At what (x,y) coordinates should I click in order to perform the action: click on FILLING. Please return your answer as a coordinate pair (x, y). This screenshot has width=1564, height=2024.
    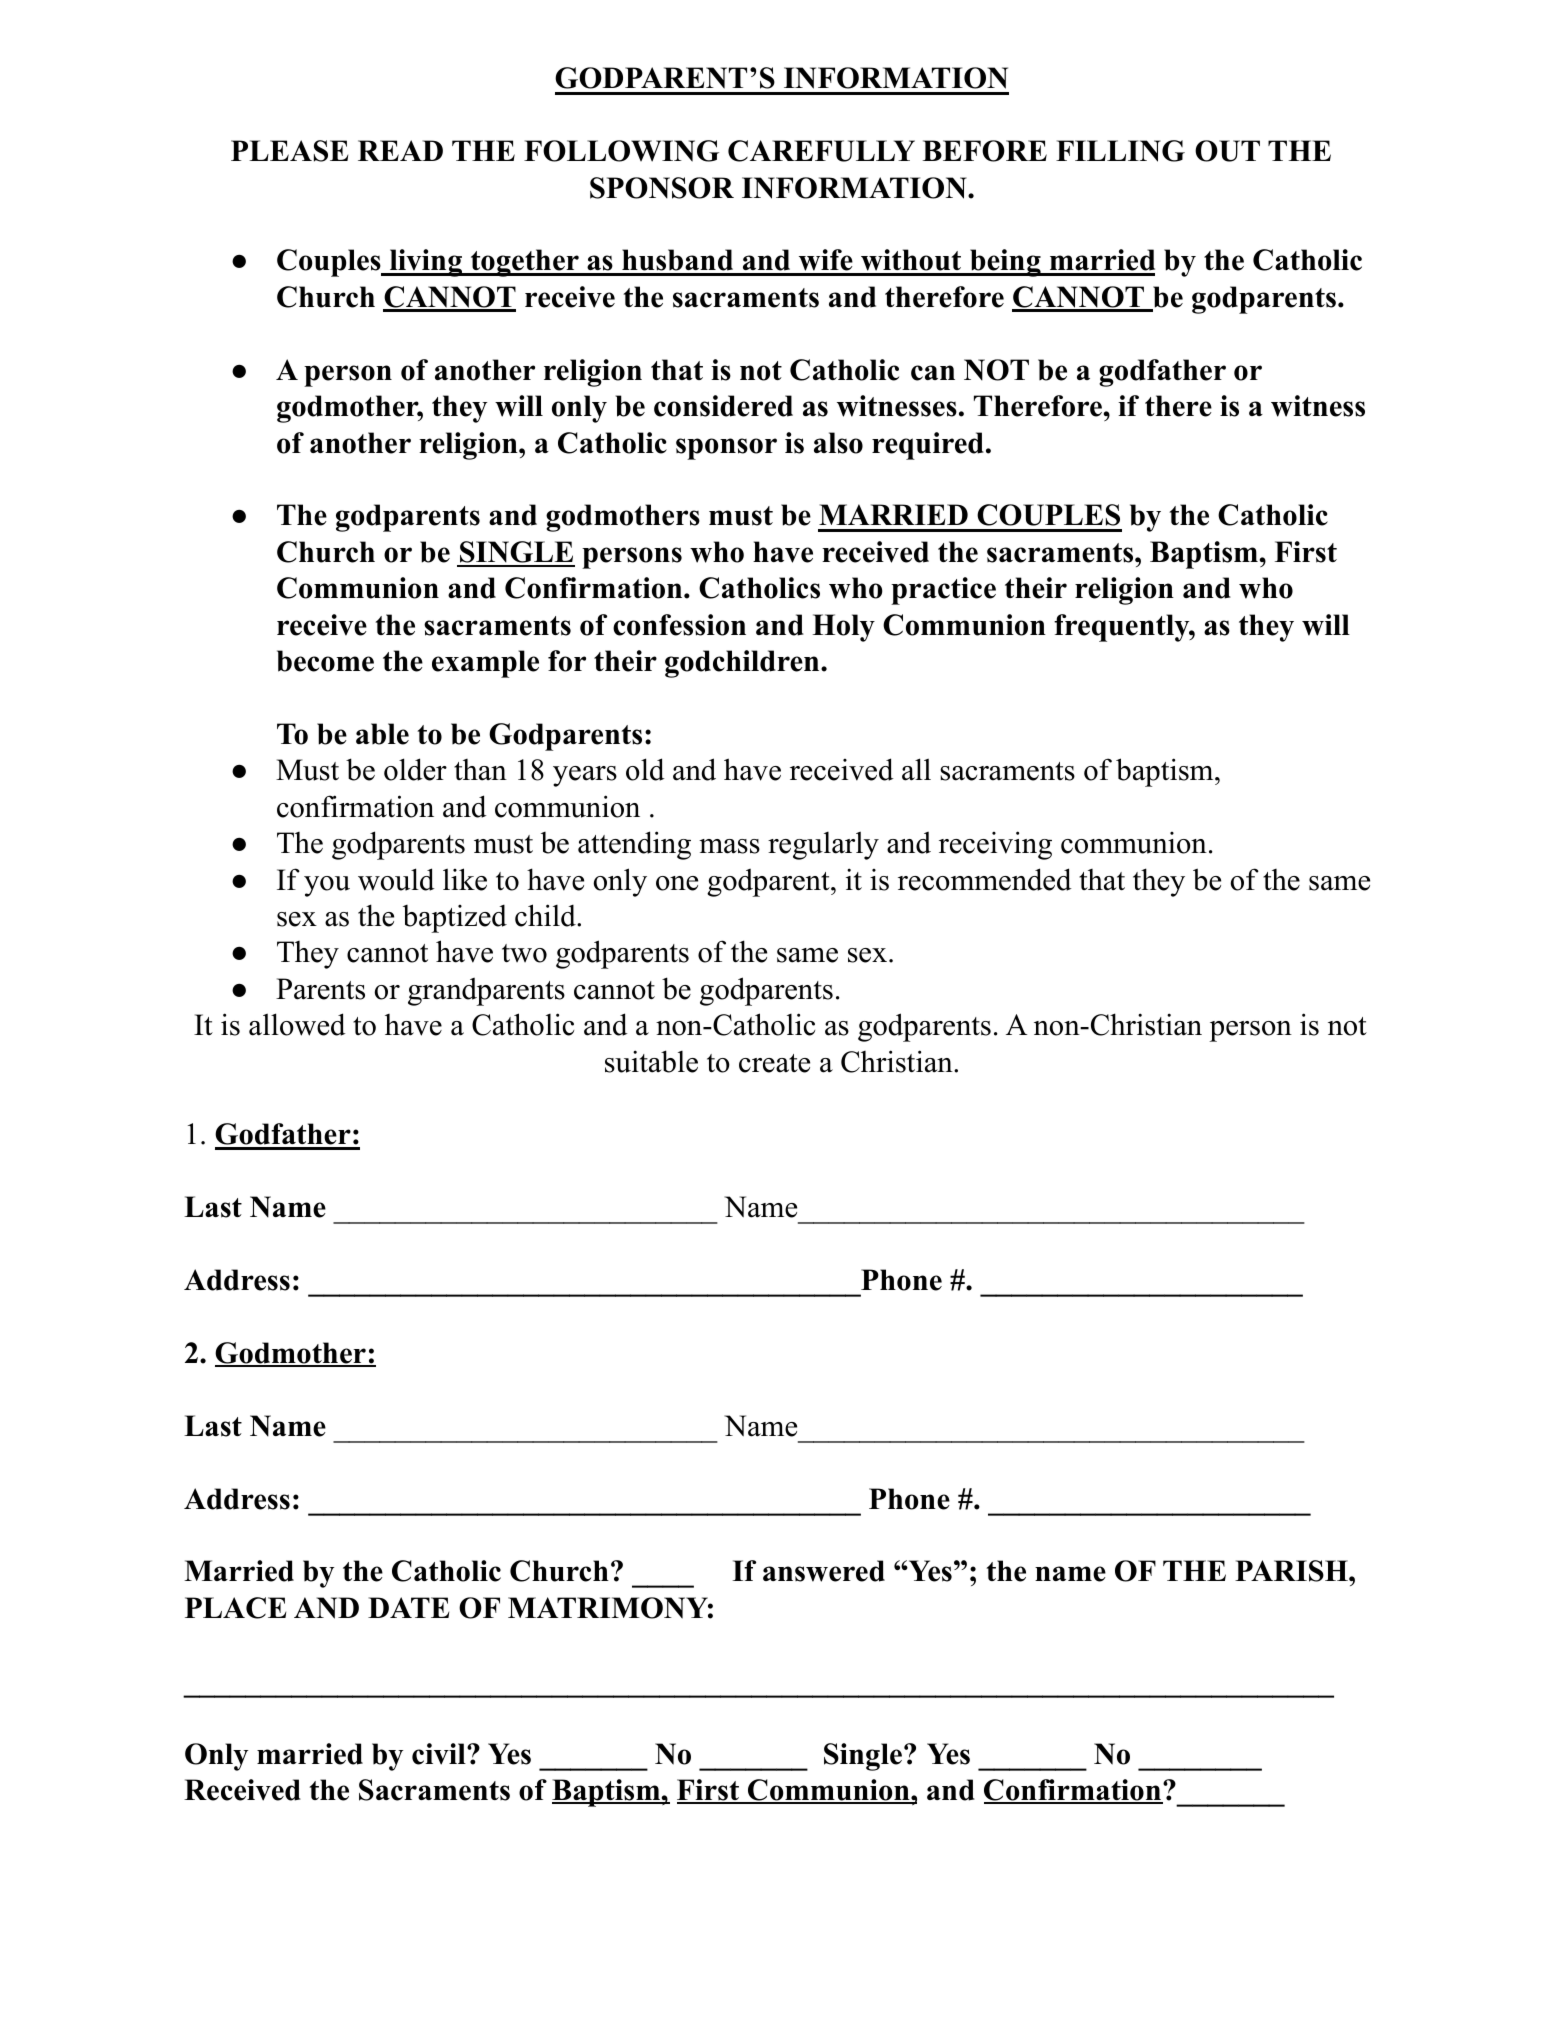
    Looking at the image, I should click on (1120, 151).
